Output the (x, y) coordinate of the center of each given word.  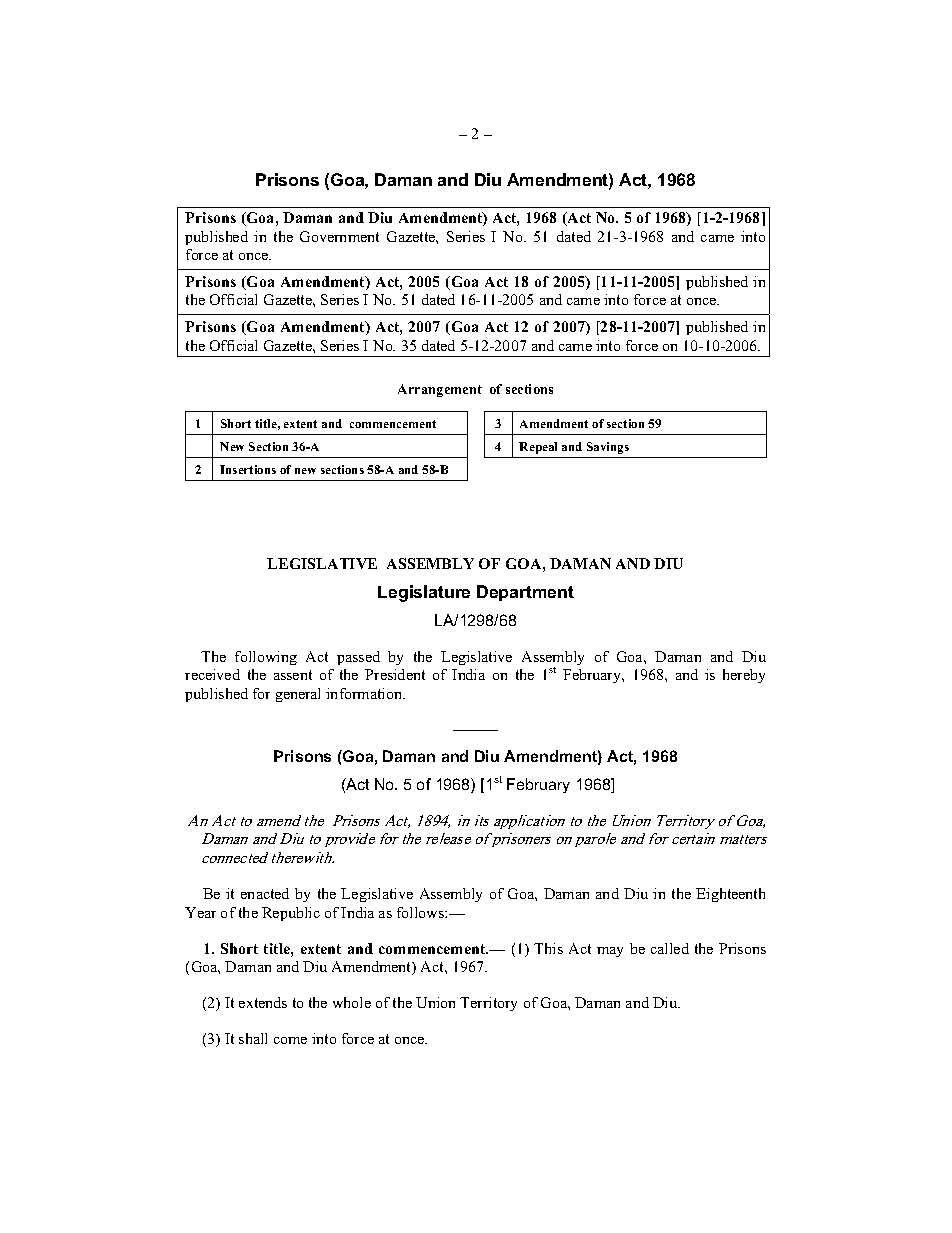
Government (339, 236)
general (298, 695)
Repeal (538, 448)
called (670, 948)
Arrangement (440, 390)
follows (421, 912)
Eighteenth (730, 895)
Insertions (248, 469)
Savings (608, 448)
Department (525, 593)
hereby (744, 676)
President (395, 674)
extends (263, 1002)
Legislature (424, 593)
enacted (265, 893)
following (266, 658)
